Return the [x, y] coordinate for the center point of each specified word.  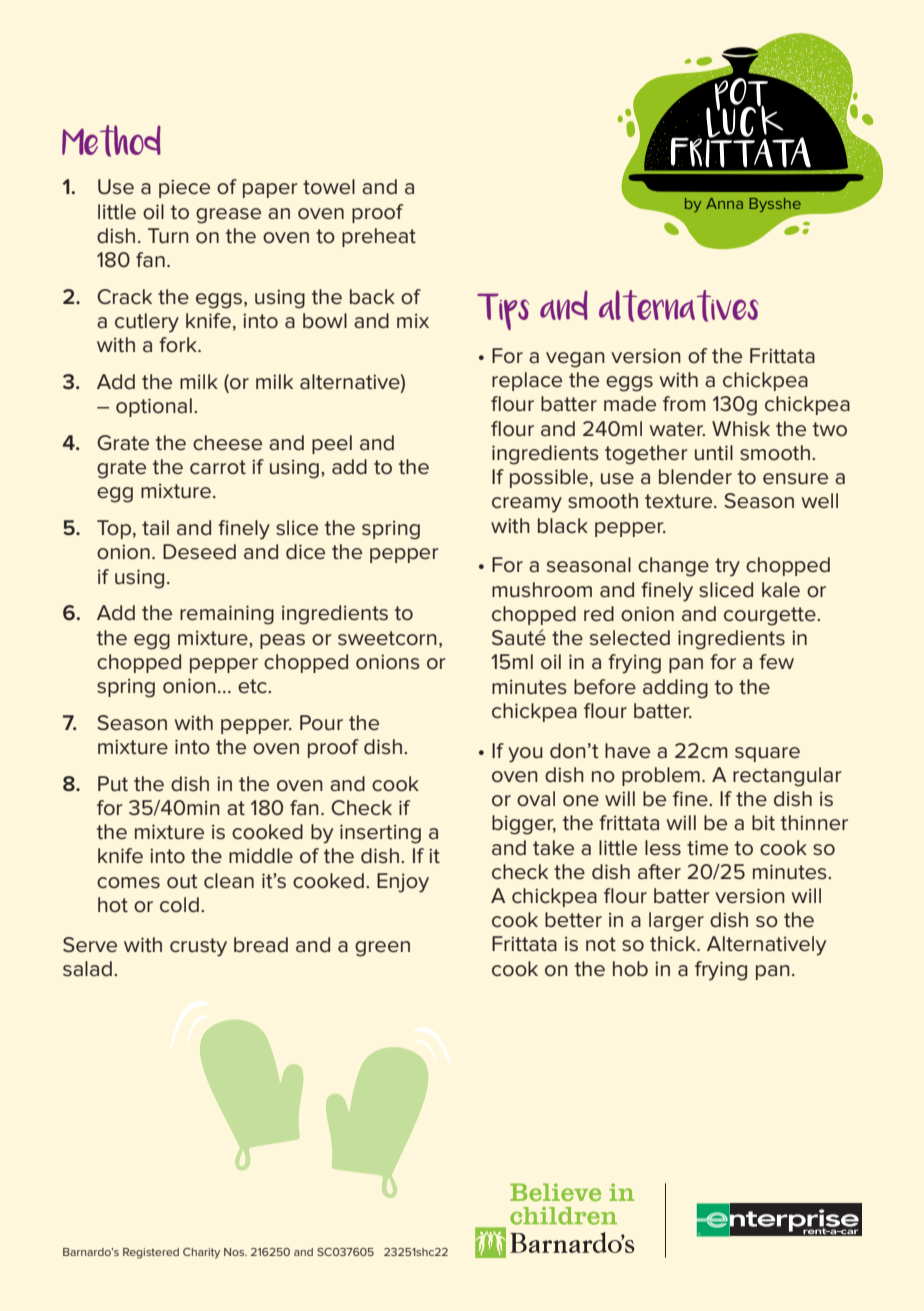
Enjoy [403, 883]
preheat [379, 237]
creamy [527, 505]
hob [630, 969]
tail [155, 528]
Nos [235, 1252]
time [707, 848]
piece [184, 188]
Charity [201, 1253]
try [727, 567]
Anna [724, 203]
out [182, 881]
